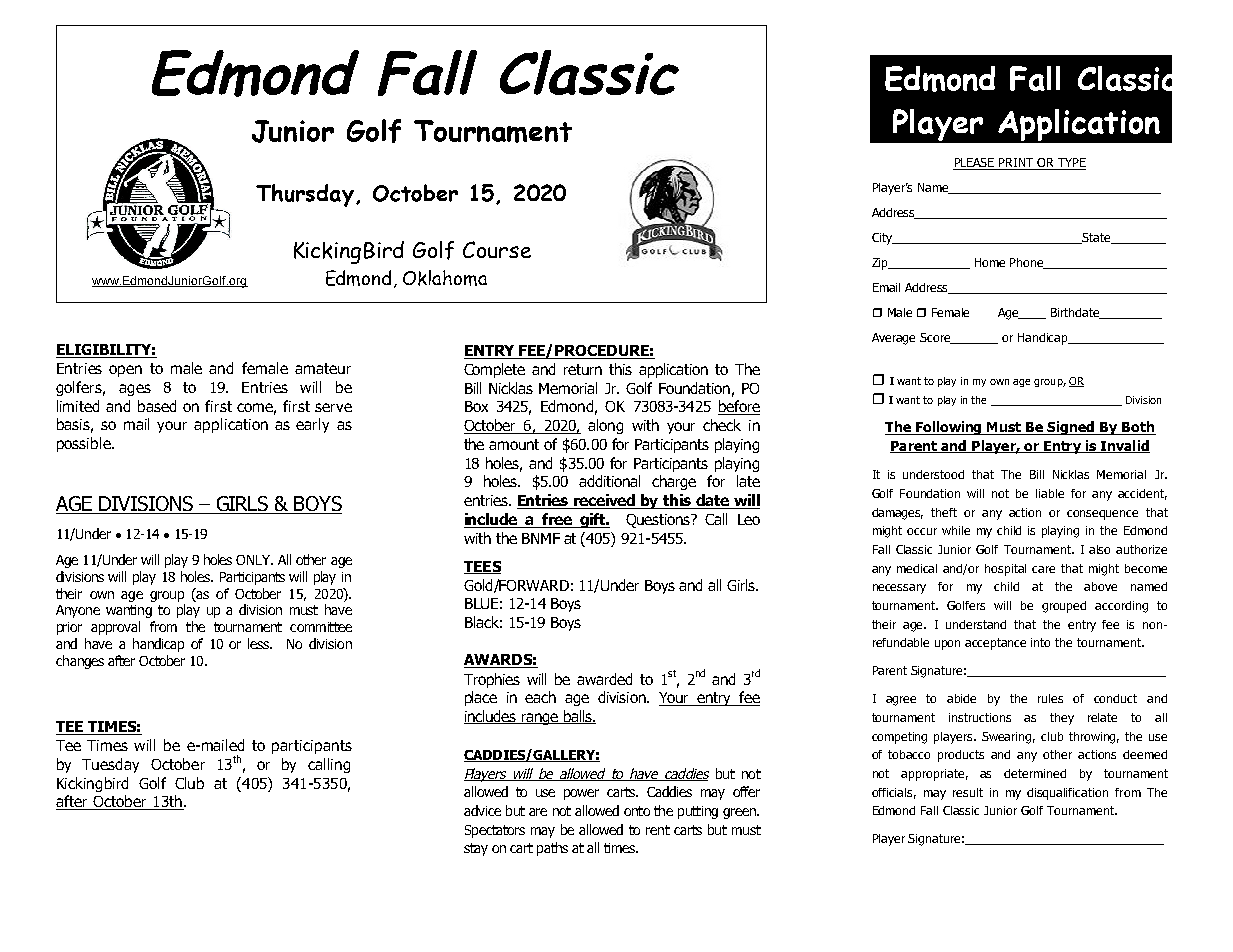 The width and height of the screenshot is (1233, 952). What do you see at coordinates (497, 249) in the screenshot?
I see `Course` at bounding box center [497, 249].
